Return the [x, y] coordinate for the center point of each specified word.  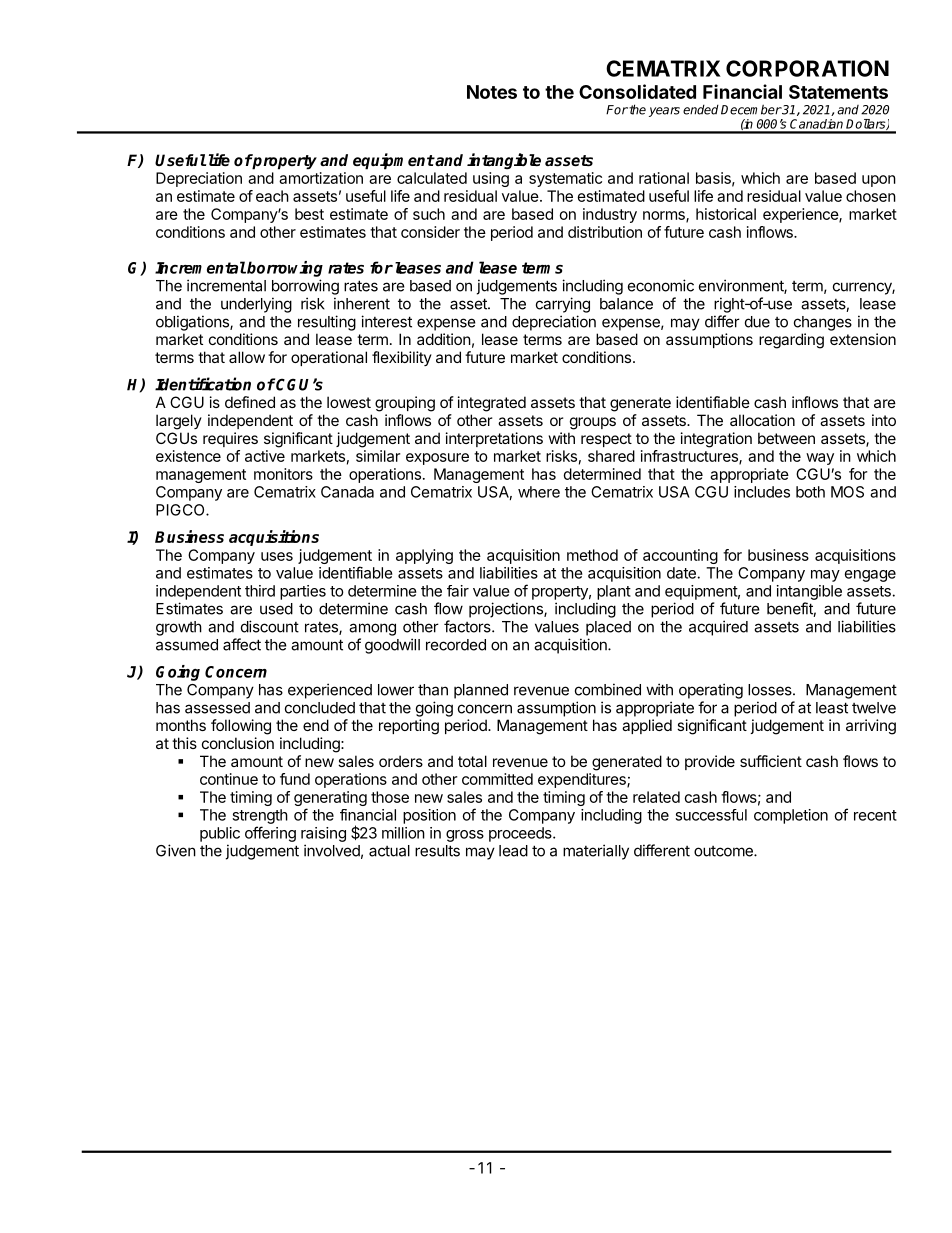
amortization [321, 178]
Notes [492, 92]
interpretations [494, 439]
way [820, 459]
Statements [838, 92]
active [265, 456]
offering [270, 834]
